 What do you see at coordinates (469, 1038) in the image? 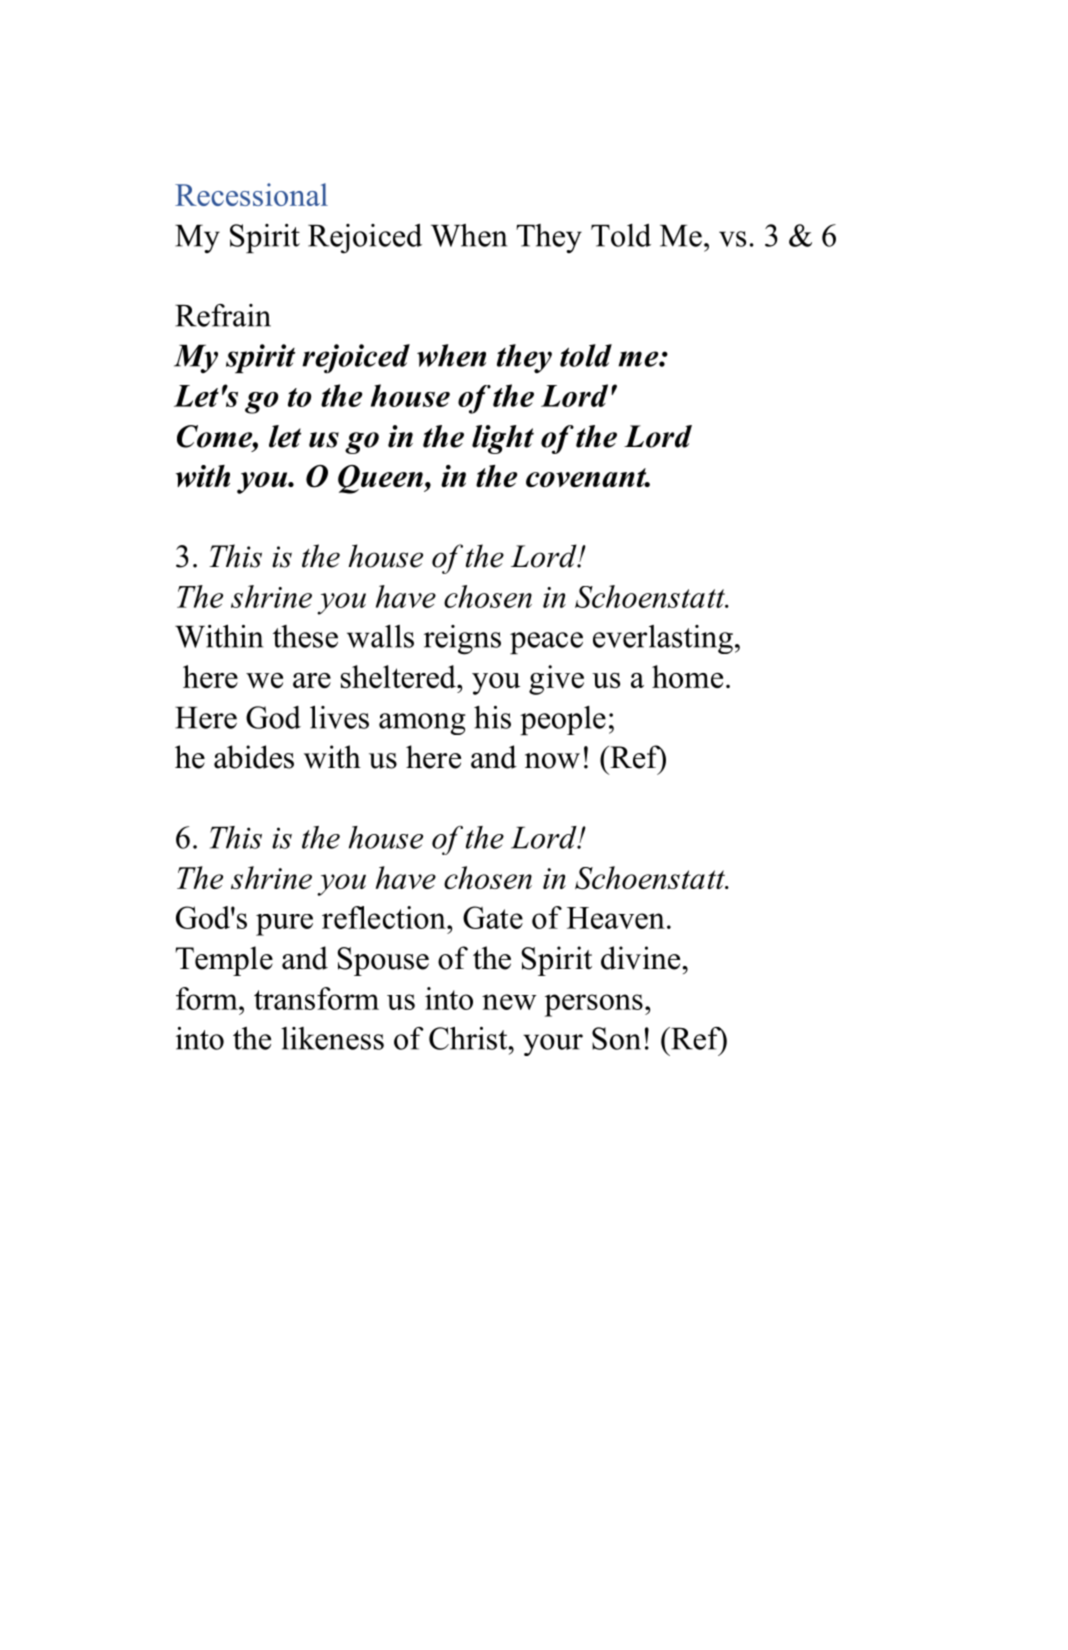
I see `Christ` at bounding box center [469, 1038].
